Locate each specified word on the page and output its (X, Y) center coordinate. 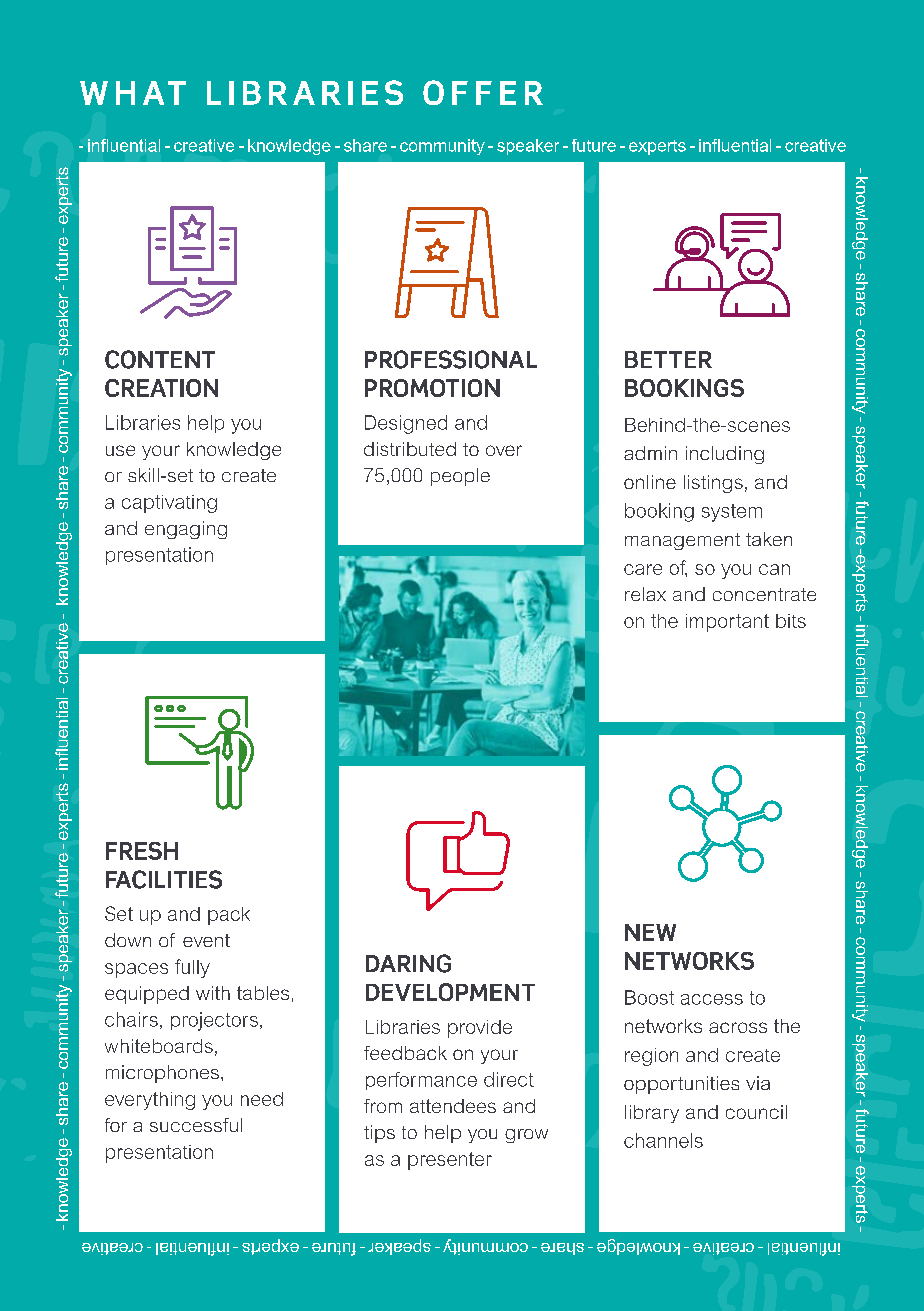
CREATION (161, 388)
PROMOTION (432, 388)
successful (196, 1125)
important (727, 623)
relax (645, 594)
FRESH (142, 851)
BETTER (668, 359)
